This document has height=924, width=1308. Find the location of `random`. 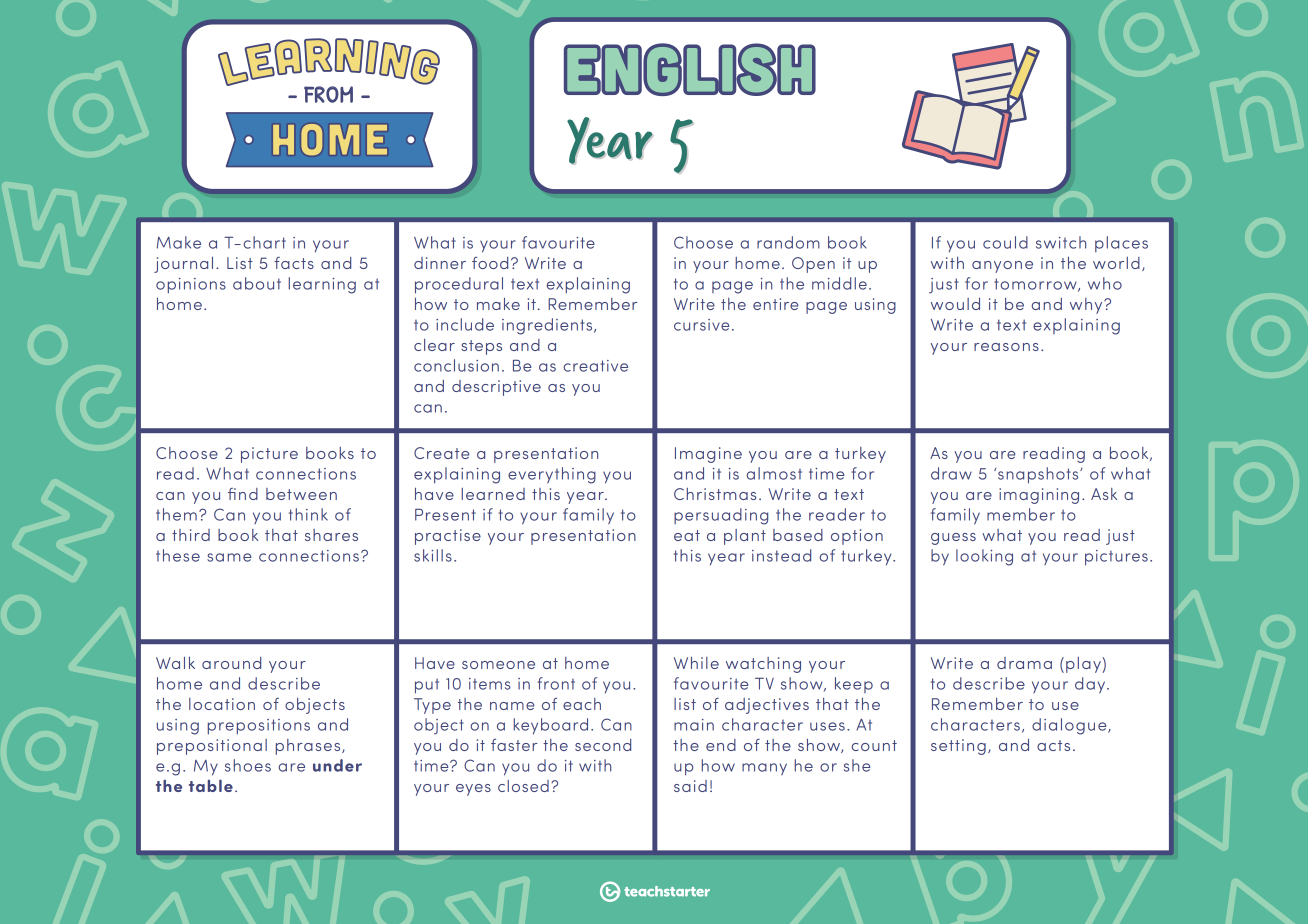

random is located at coordinates (788, 242).
